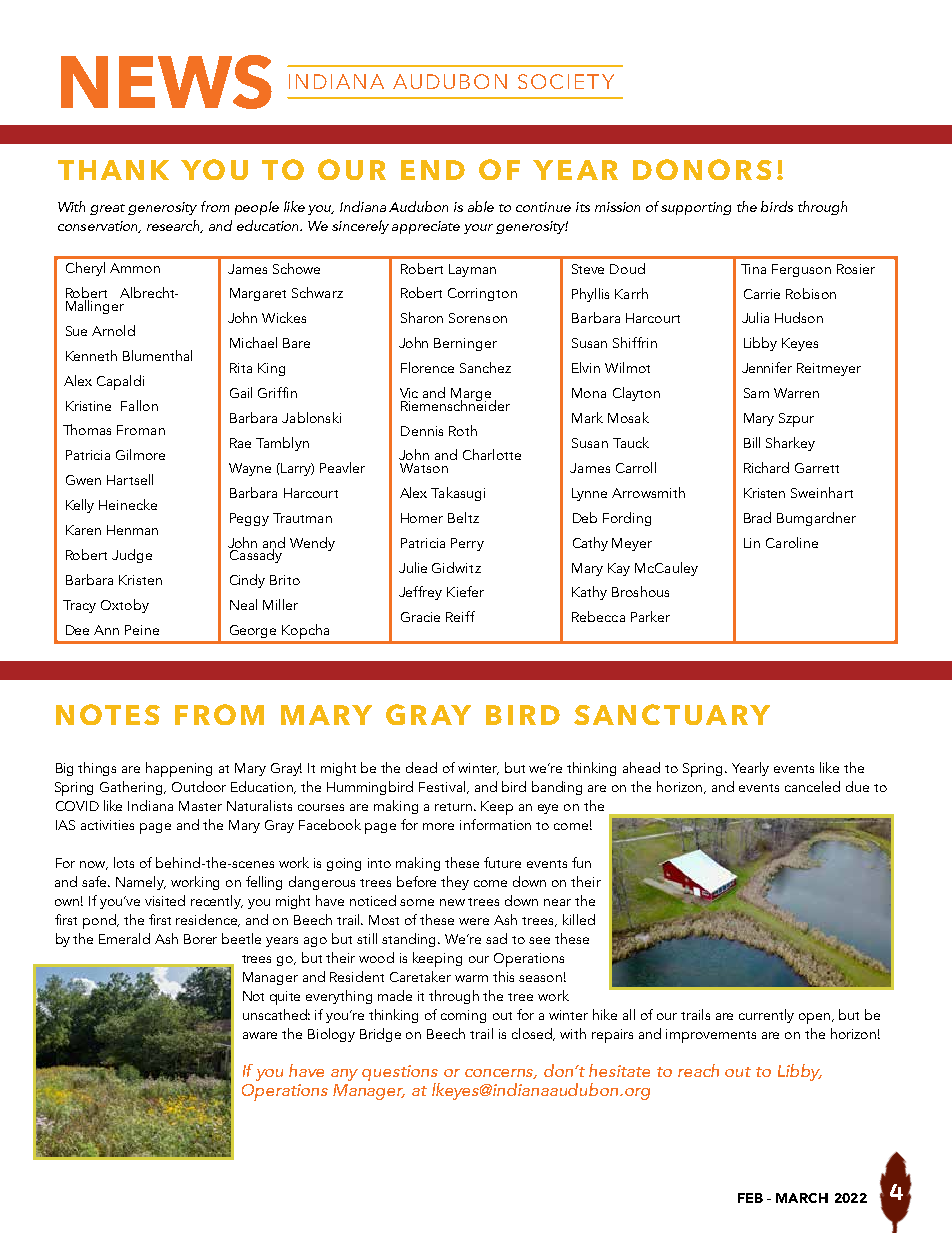 The height and width of the image is (1233, 952). What do you see at coordinates (166, 82) in the image?
I see `NEWS` at bounding box center [166, 82].
